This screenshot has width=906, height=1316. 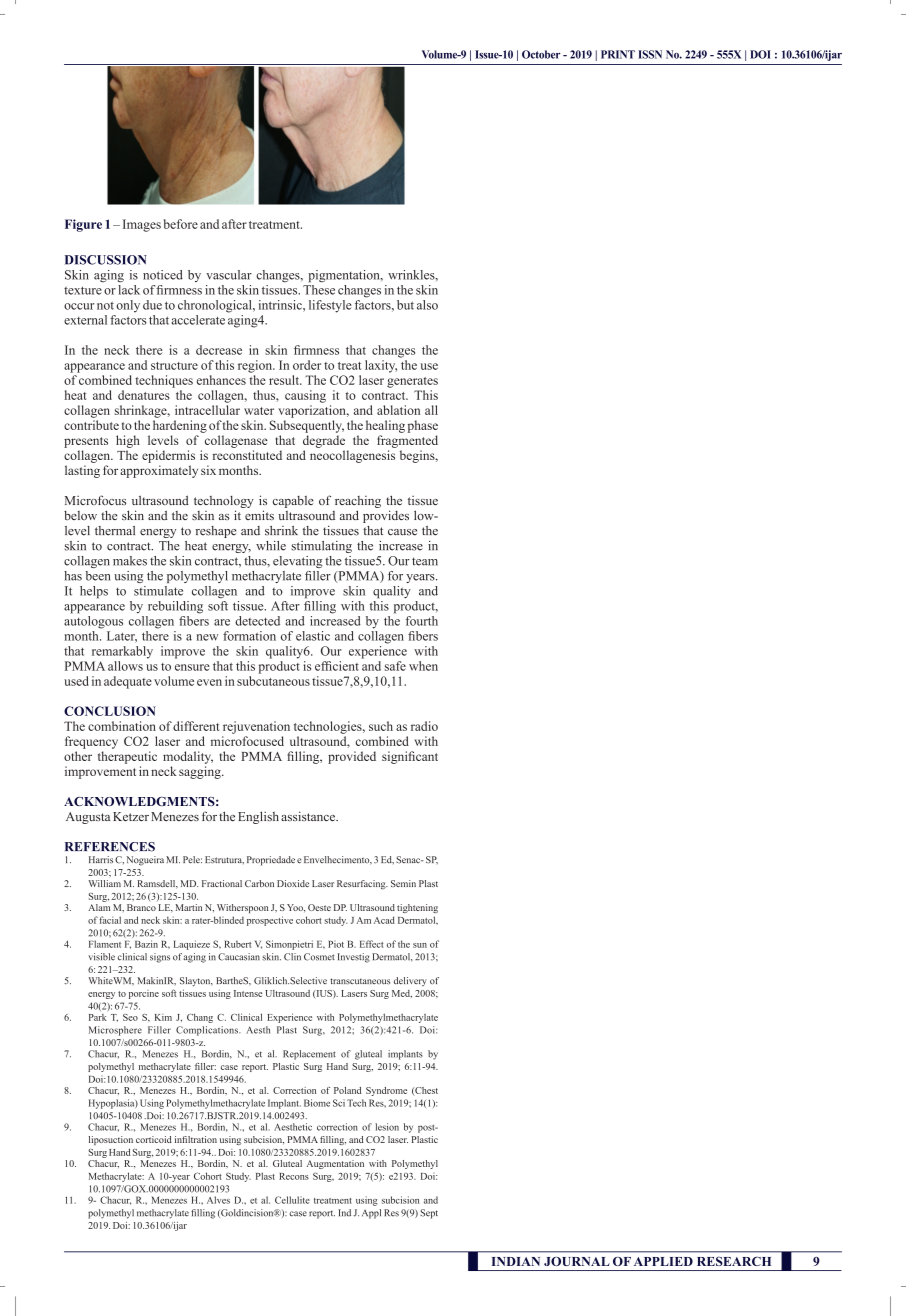 What do you see at coordinates (395, 666) in the screenshot?
I see `safe` at bounding box center [395, 666].
